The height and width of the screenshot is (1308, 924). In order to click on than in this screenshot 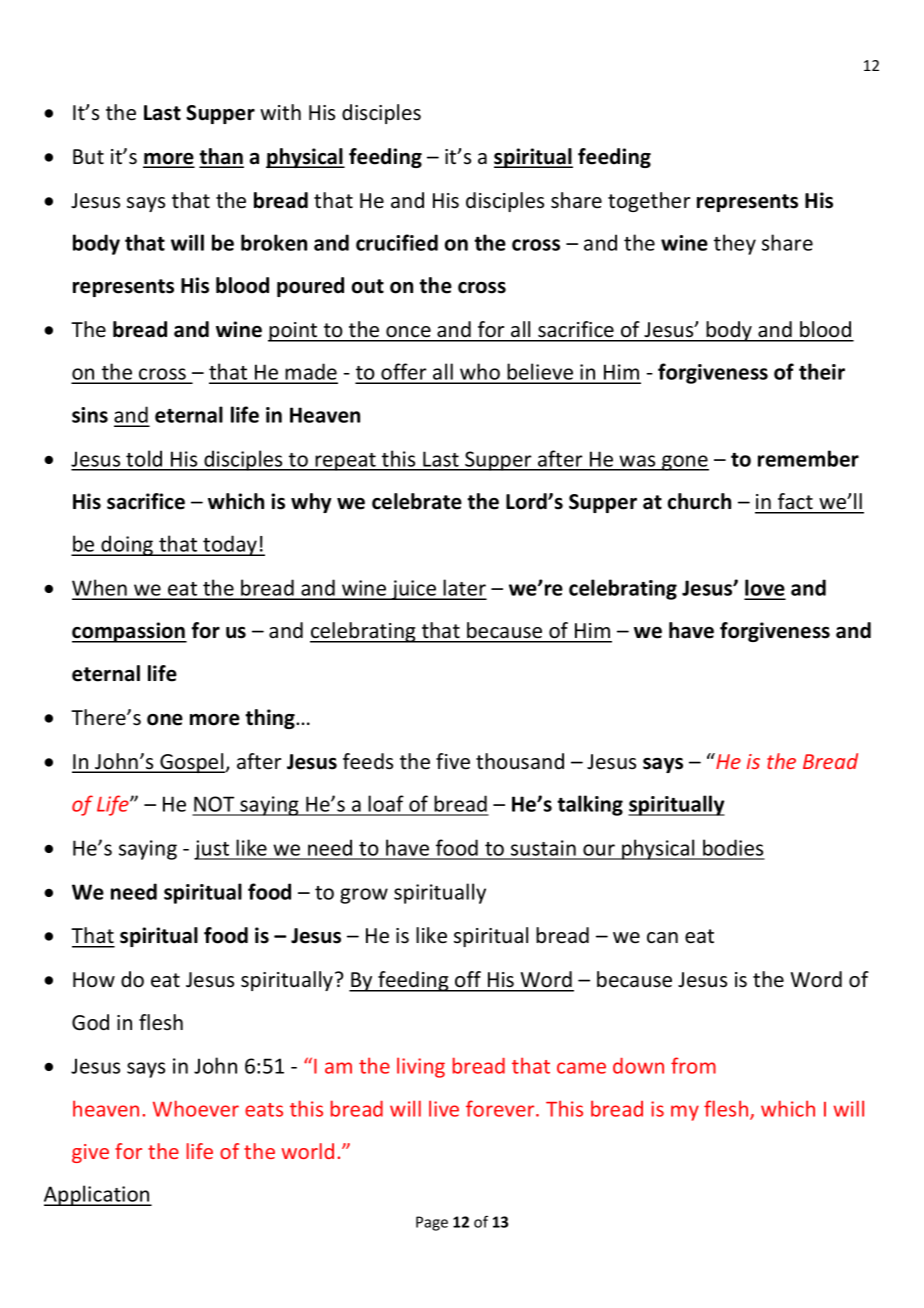, I will do `click(221, 157)`.
